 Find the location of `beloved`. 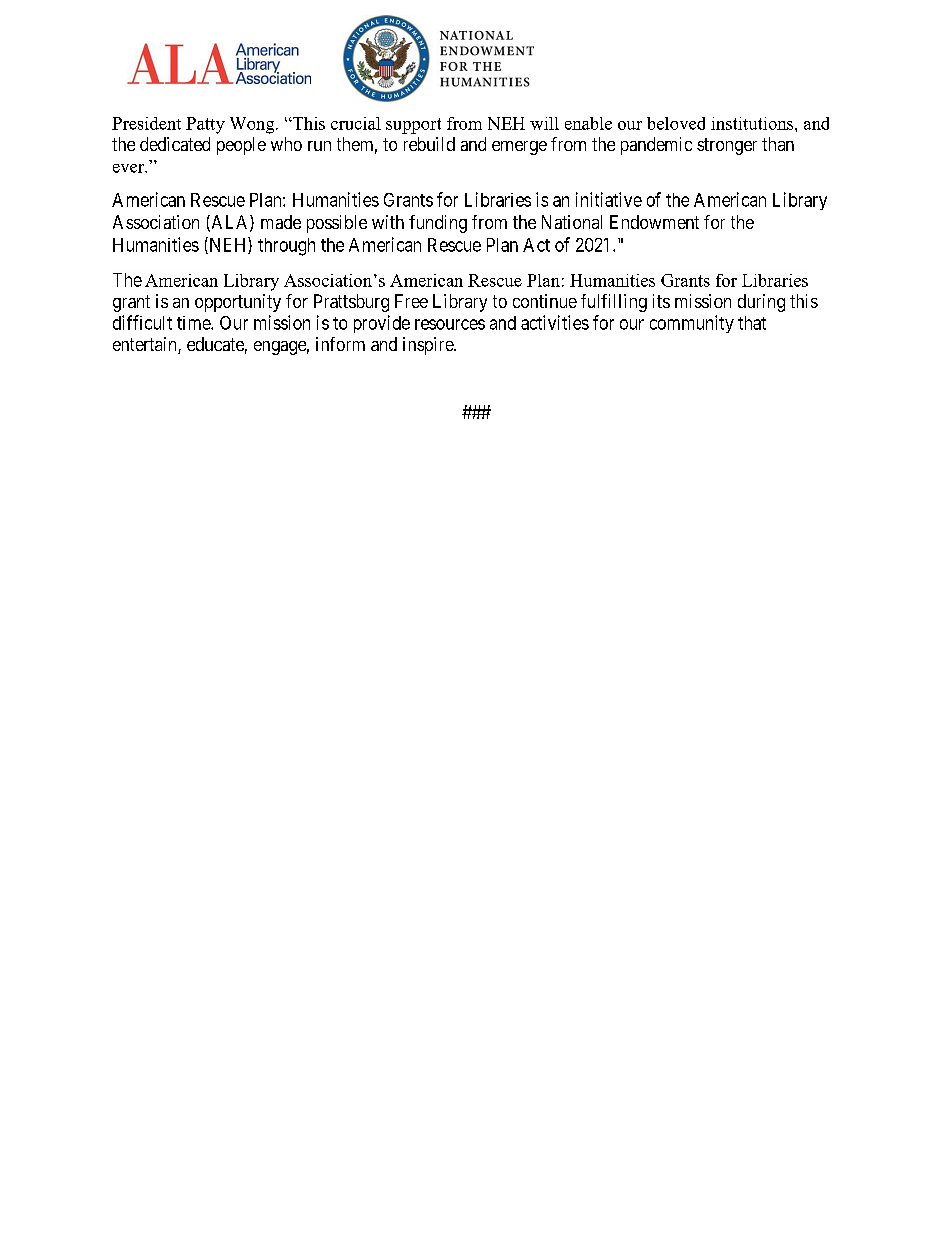

beloved is located at coordinates (676, 123).
